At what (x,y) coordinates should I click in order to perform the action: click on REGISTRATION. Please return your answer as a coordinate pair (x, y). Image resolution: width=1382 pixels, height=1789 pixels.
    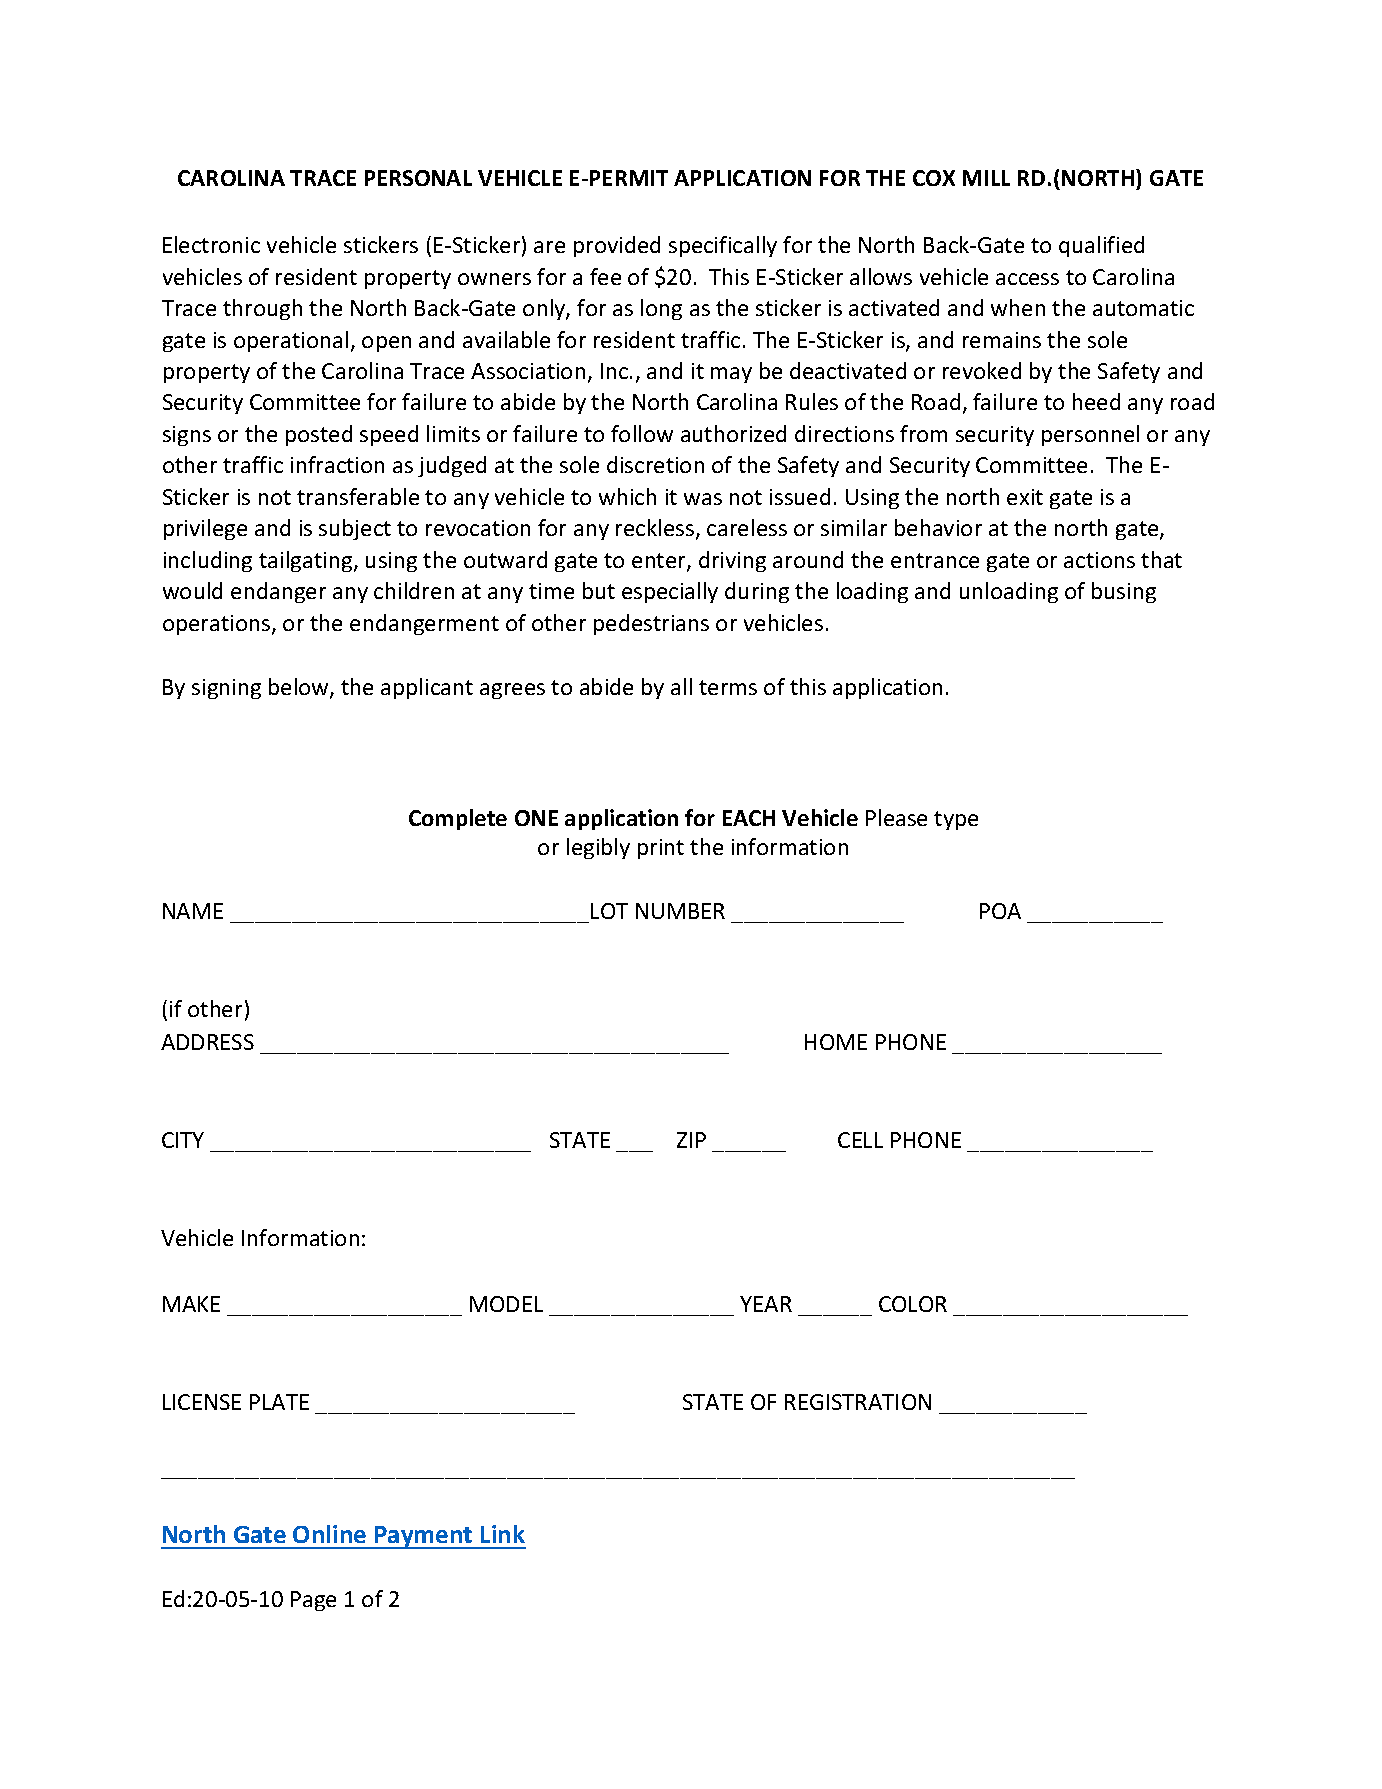
    Looking at the image, I should click on (858, 1402).
